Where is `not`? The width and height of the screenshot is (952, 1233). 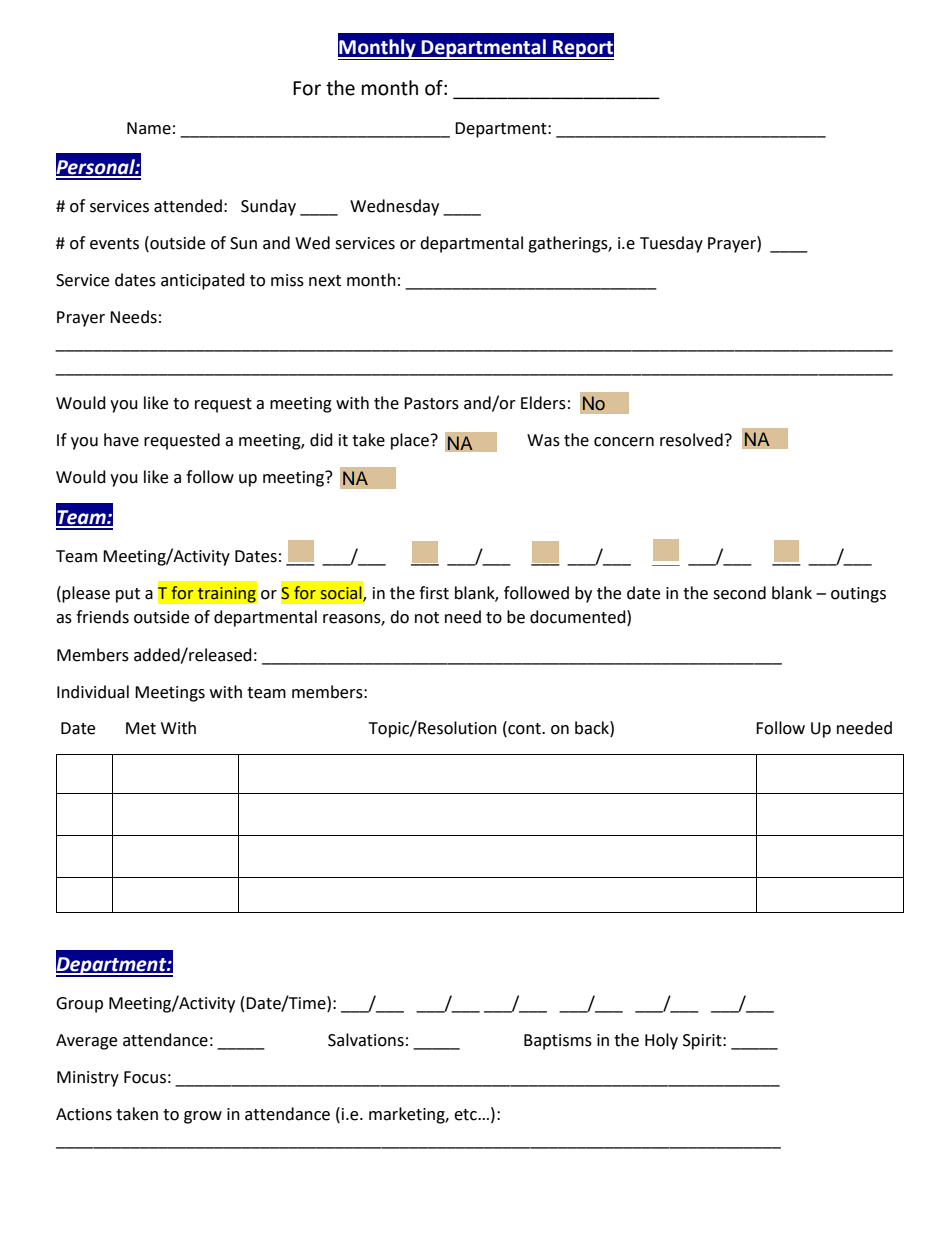 not is located at coordinates (427, 618).
